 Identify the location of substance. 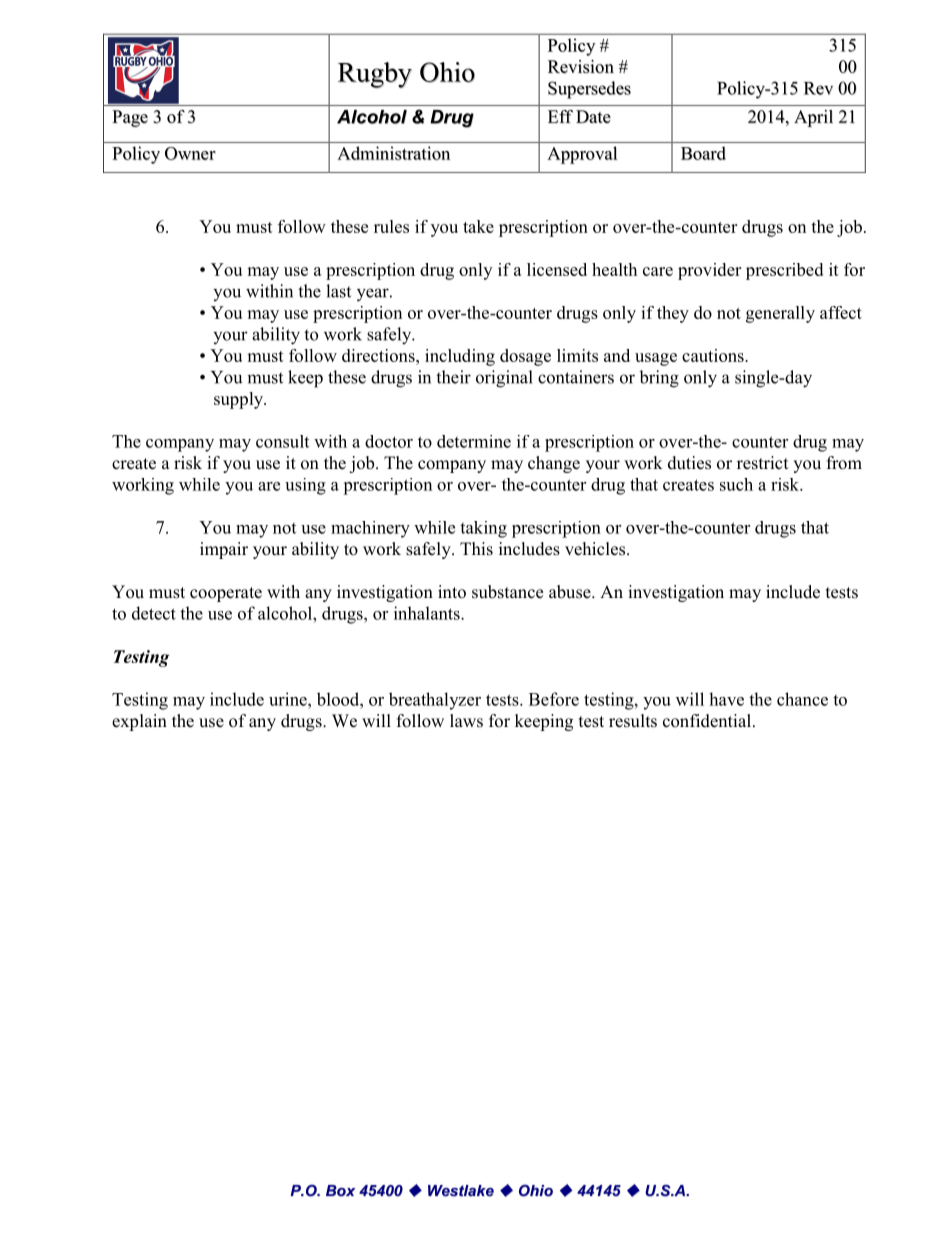
(507, 592).
